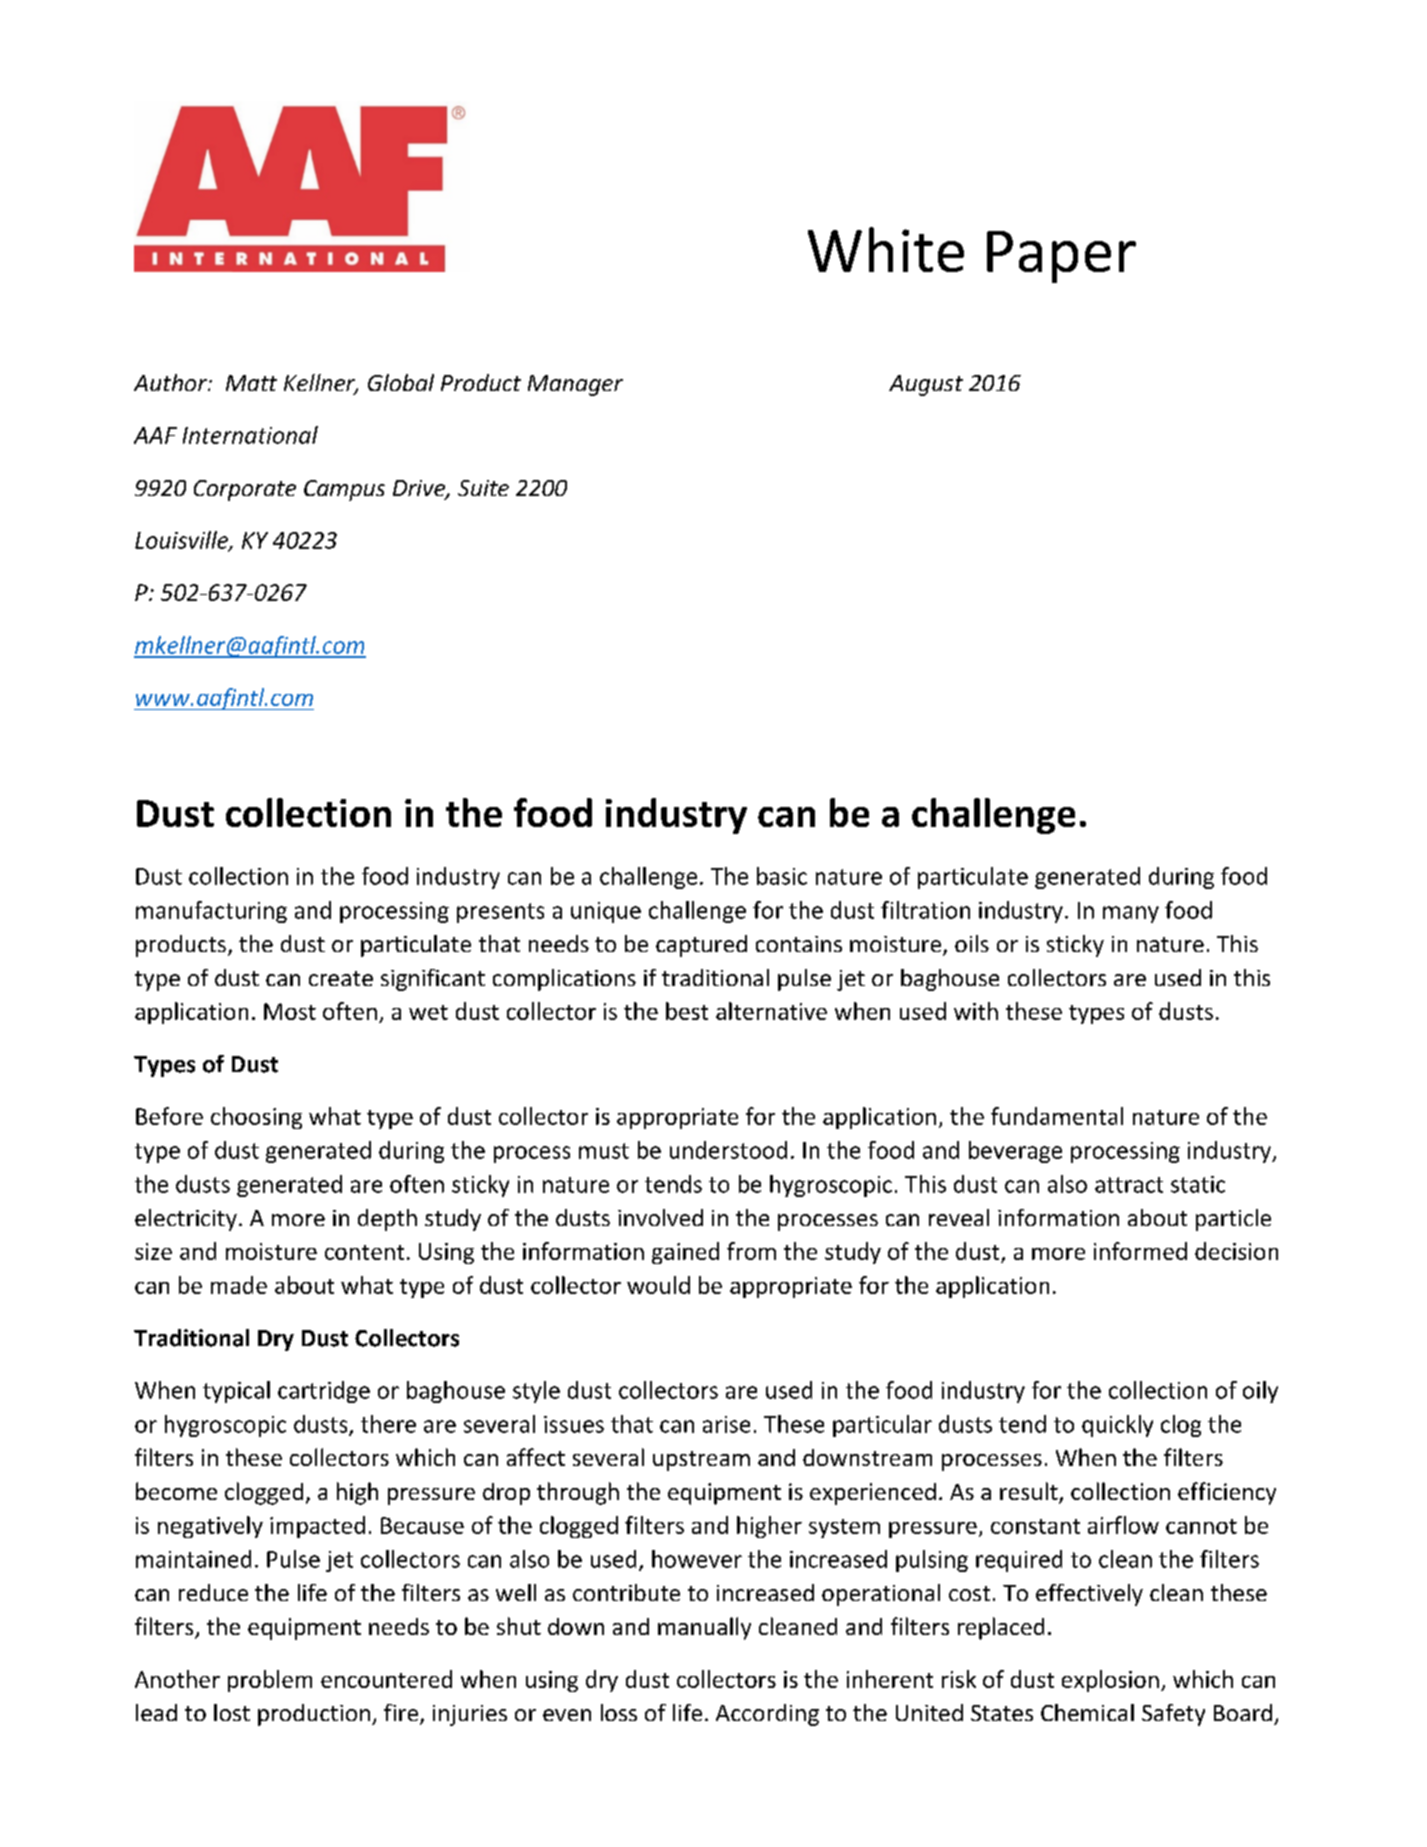  Describe the element at coordinates (1061, 257) in the image. I see `Paper` at that location.
